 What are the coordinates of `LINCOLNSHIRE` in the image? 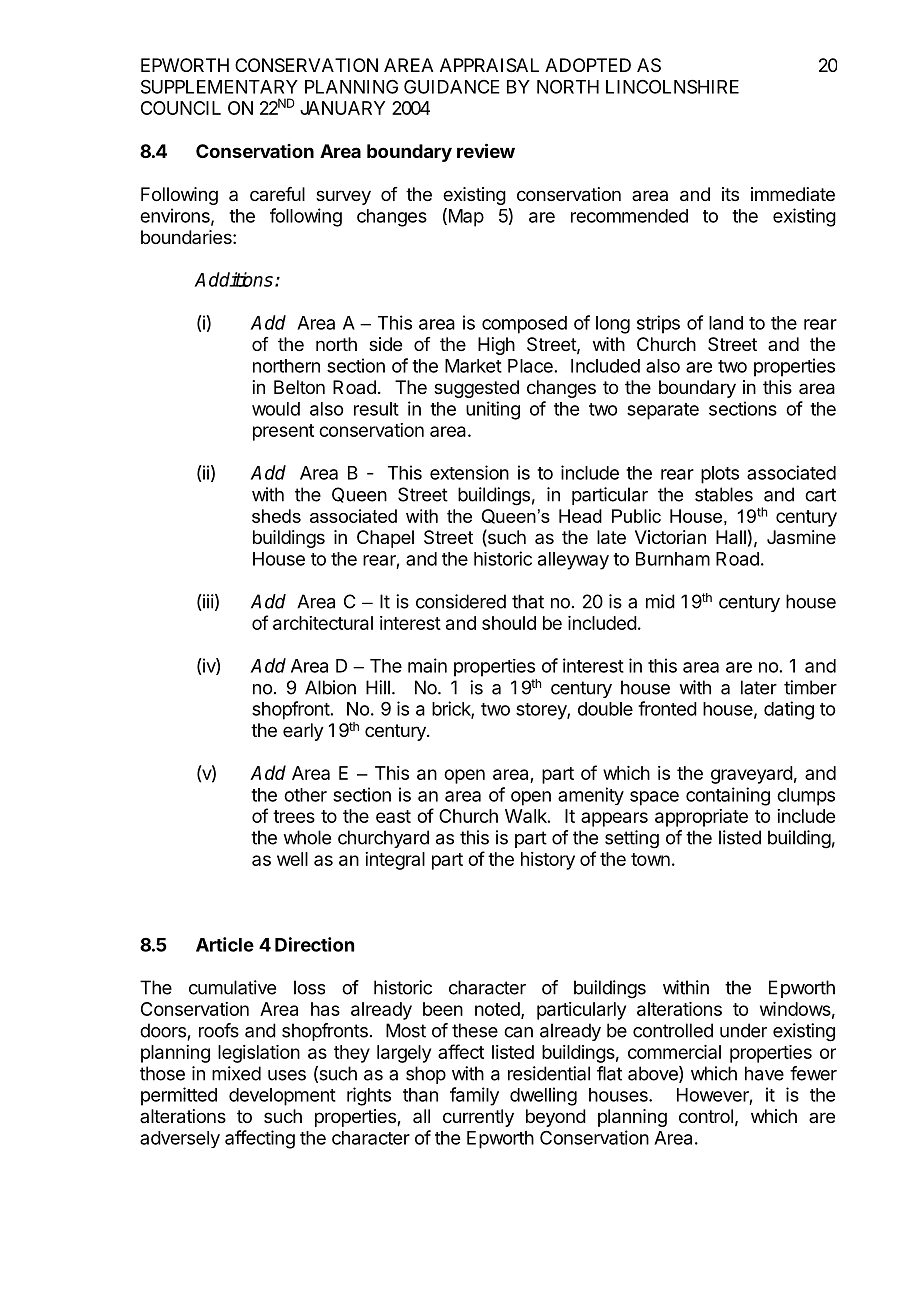 It's located at (672, 86).
